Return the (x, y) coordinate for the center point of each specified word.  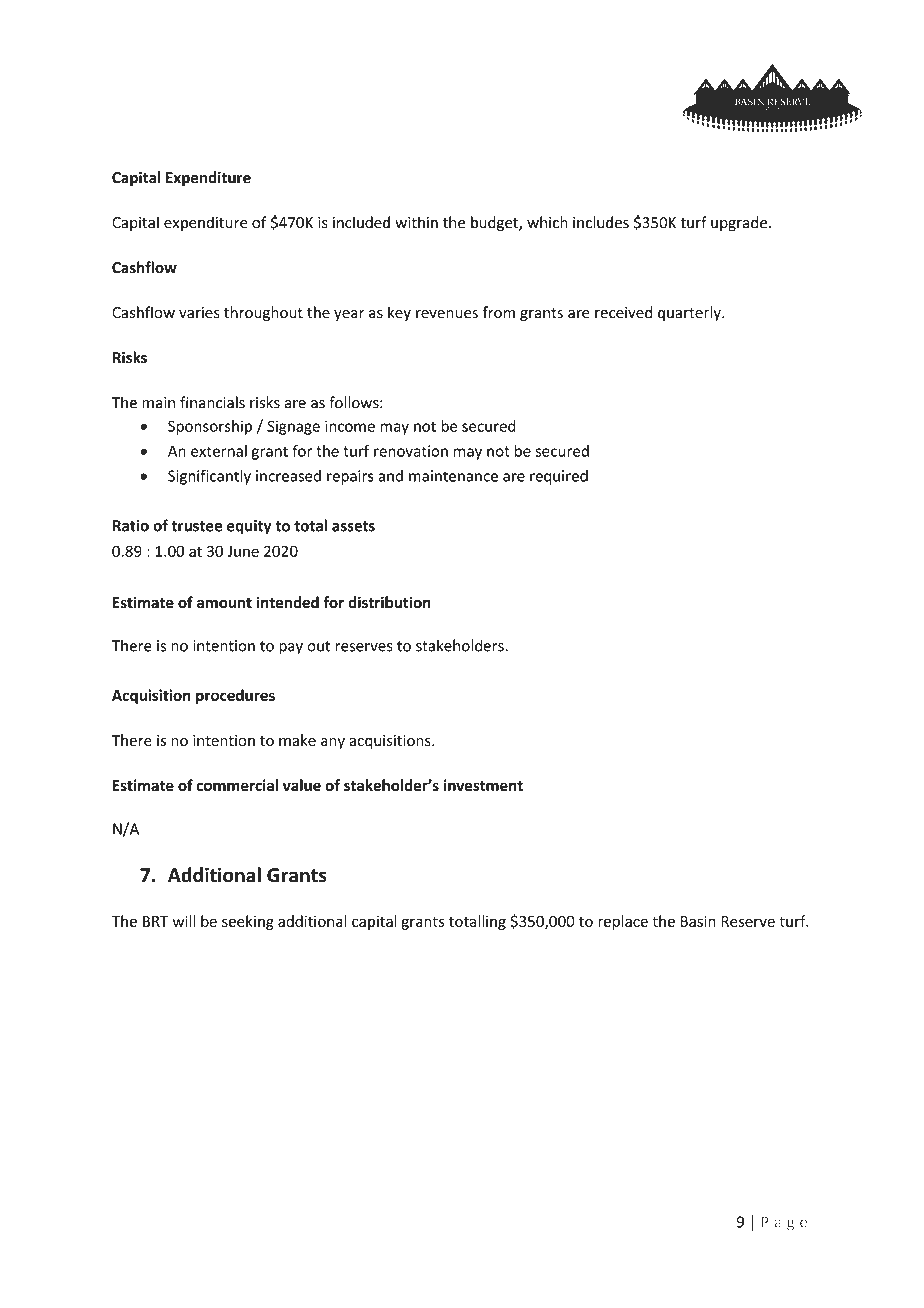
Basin (698, 921)
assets (353, 526)
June (243, 551)
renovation (411, 451)
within (416, 222)
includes (601, 222)
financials (212, 402)
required (559, 477)
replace (623, 922)
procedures (235, 696)
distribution (389, 602)
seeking (248, 922)
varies (199, 313)
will (184, 921)
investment (483, 785)
